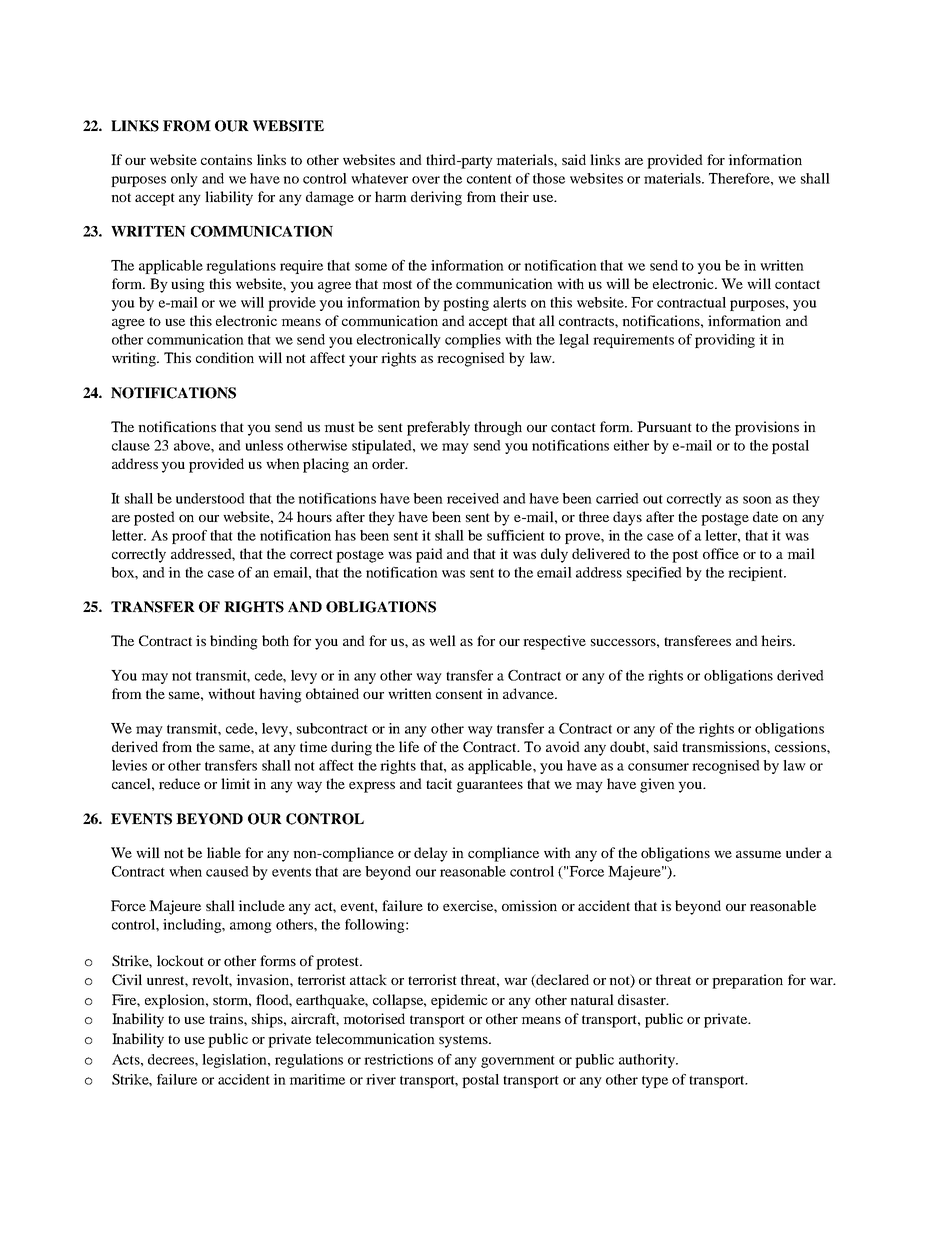 The width and height of the page is (952, 1233). I want to click on reduce, so click(179, 783).
